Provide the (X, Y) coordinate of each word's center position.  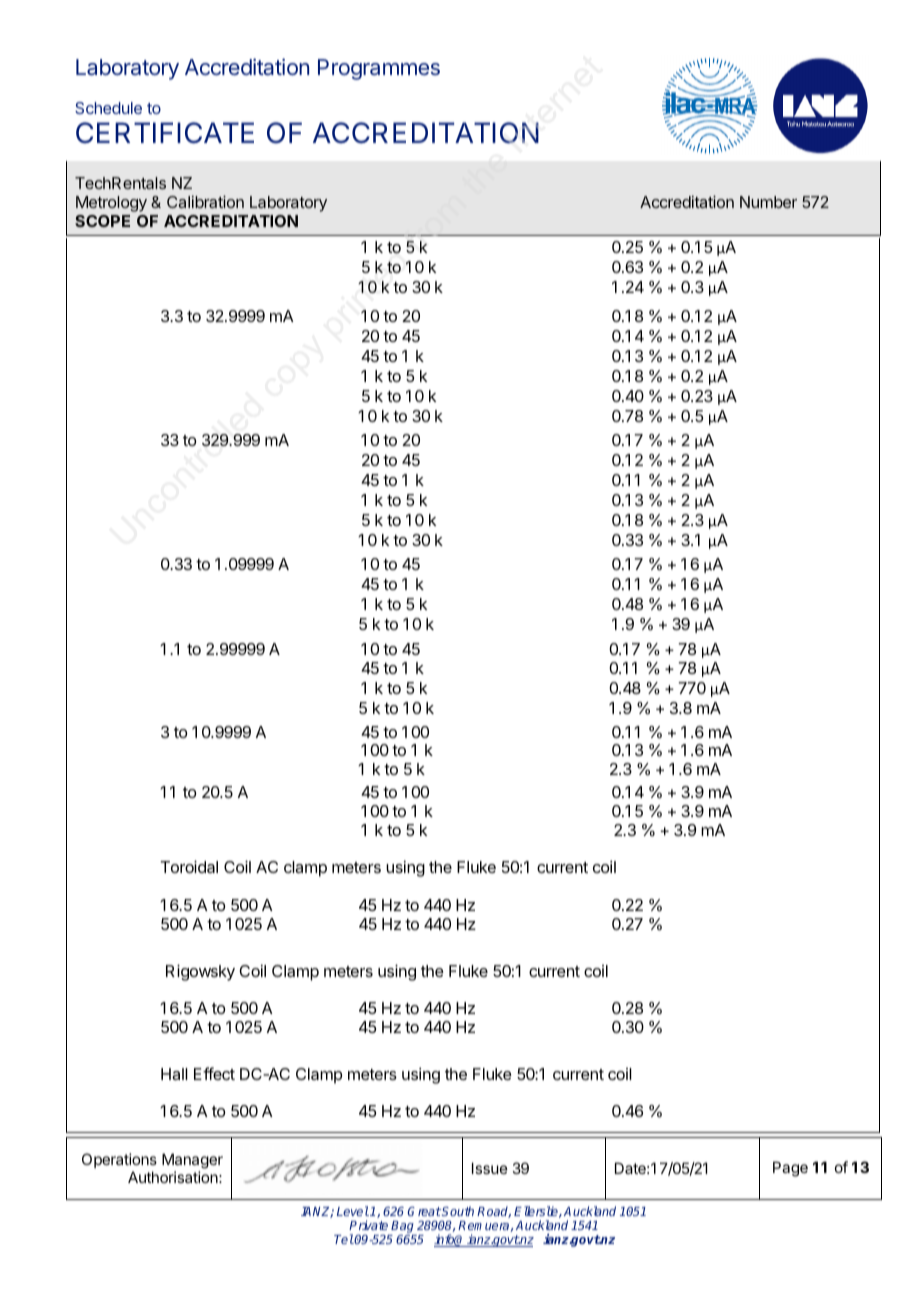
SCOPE (102, 221)
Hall (174, 1074)
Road (494, 1212)
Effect (214, 1073)
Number (768, 202)
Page (790, 1169)
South (458, 1211)
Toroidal (189, 866)
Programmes (379, 69)
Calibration (205, 201)
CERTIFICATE (165, 133)
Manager (192, 1161)
